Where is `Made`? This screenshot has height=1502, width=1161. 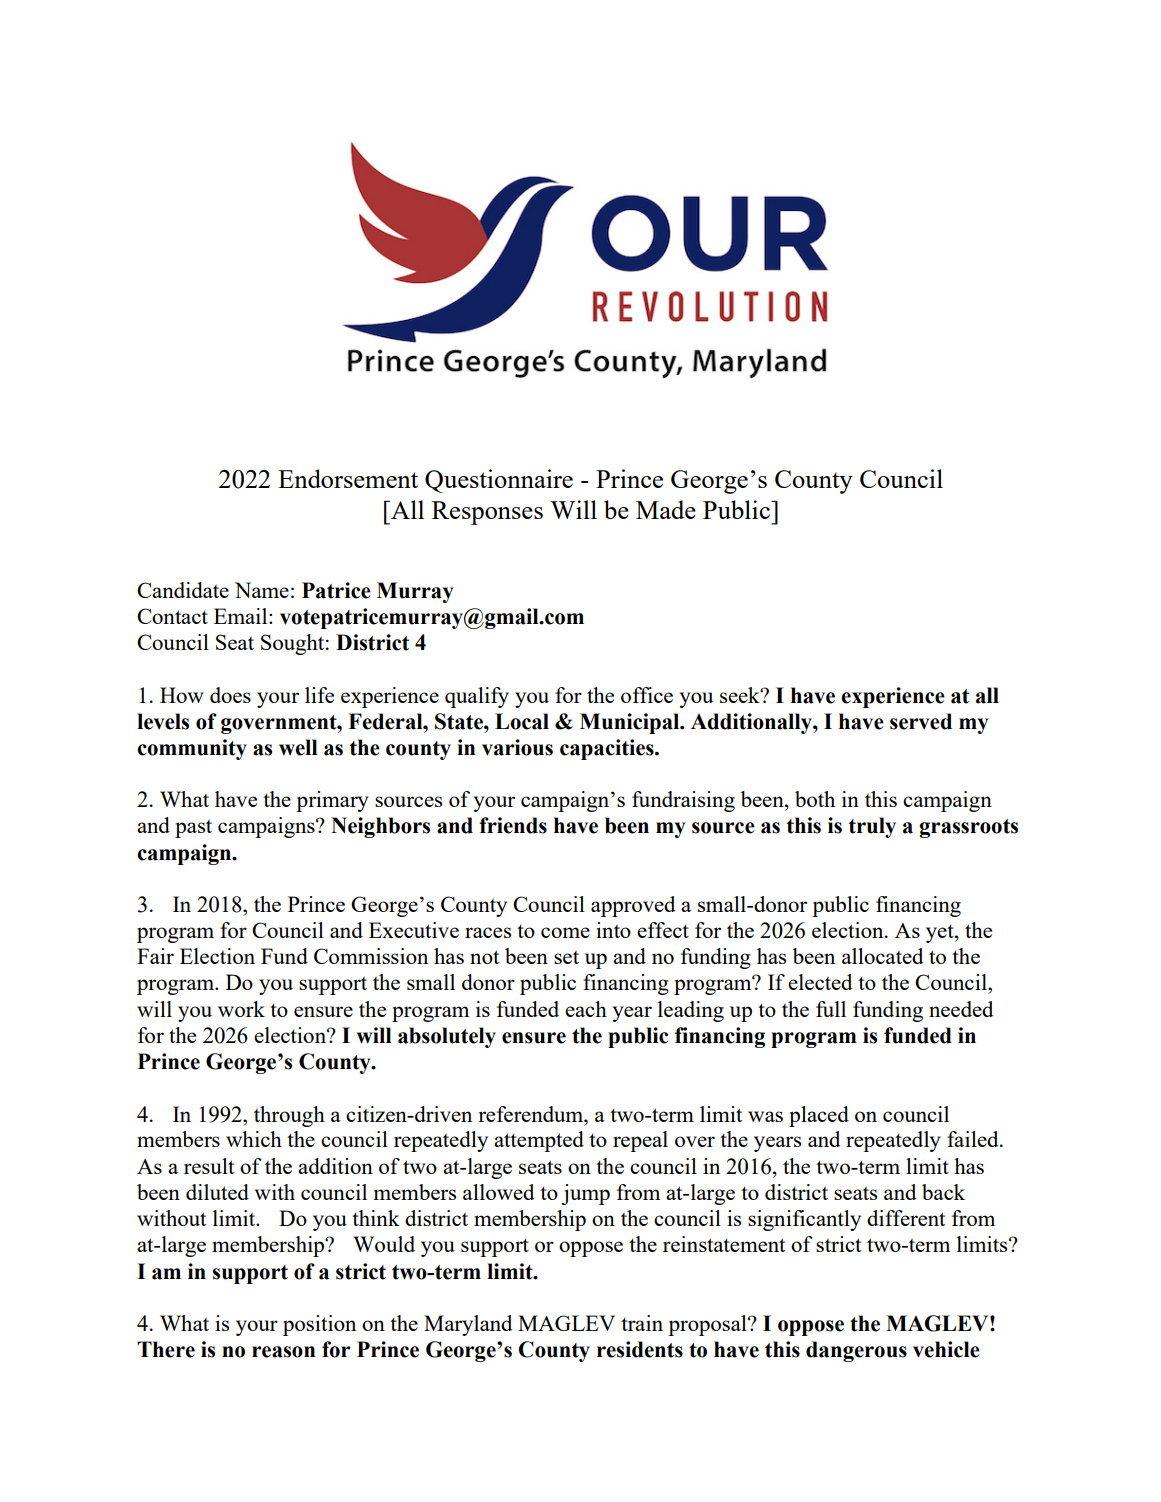 Made is located at coordinates (666, 509).
